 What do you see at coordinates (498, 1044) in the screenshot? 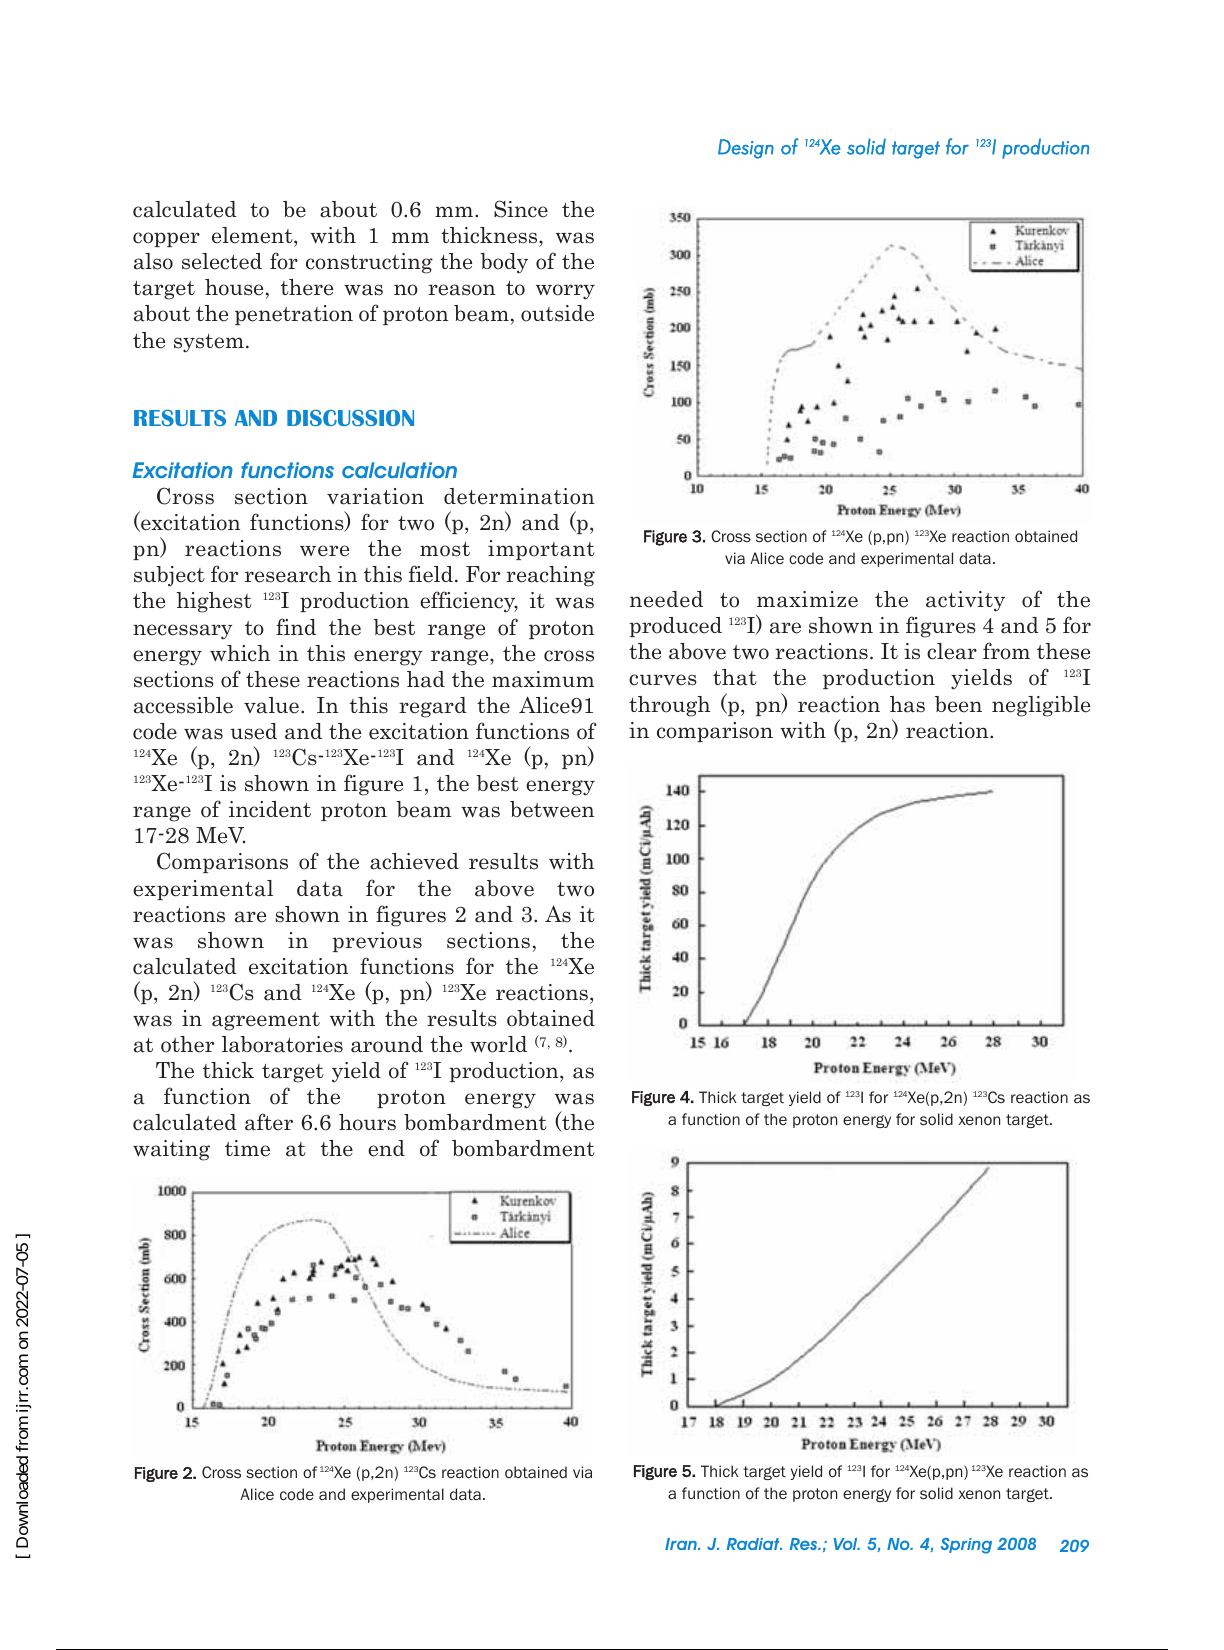
I see `world` at bounding box center [498, 1044].
